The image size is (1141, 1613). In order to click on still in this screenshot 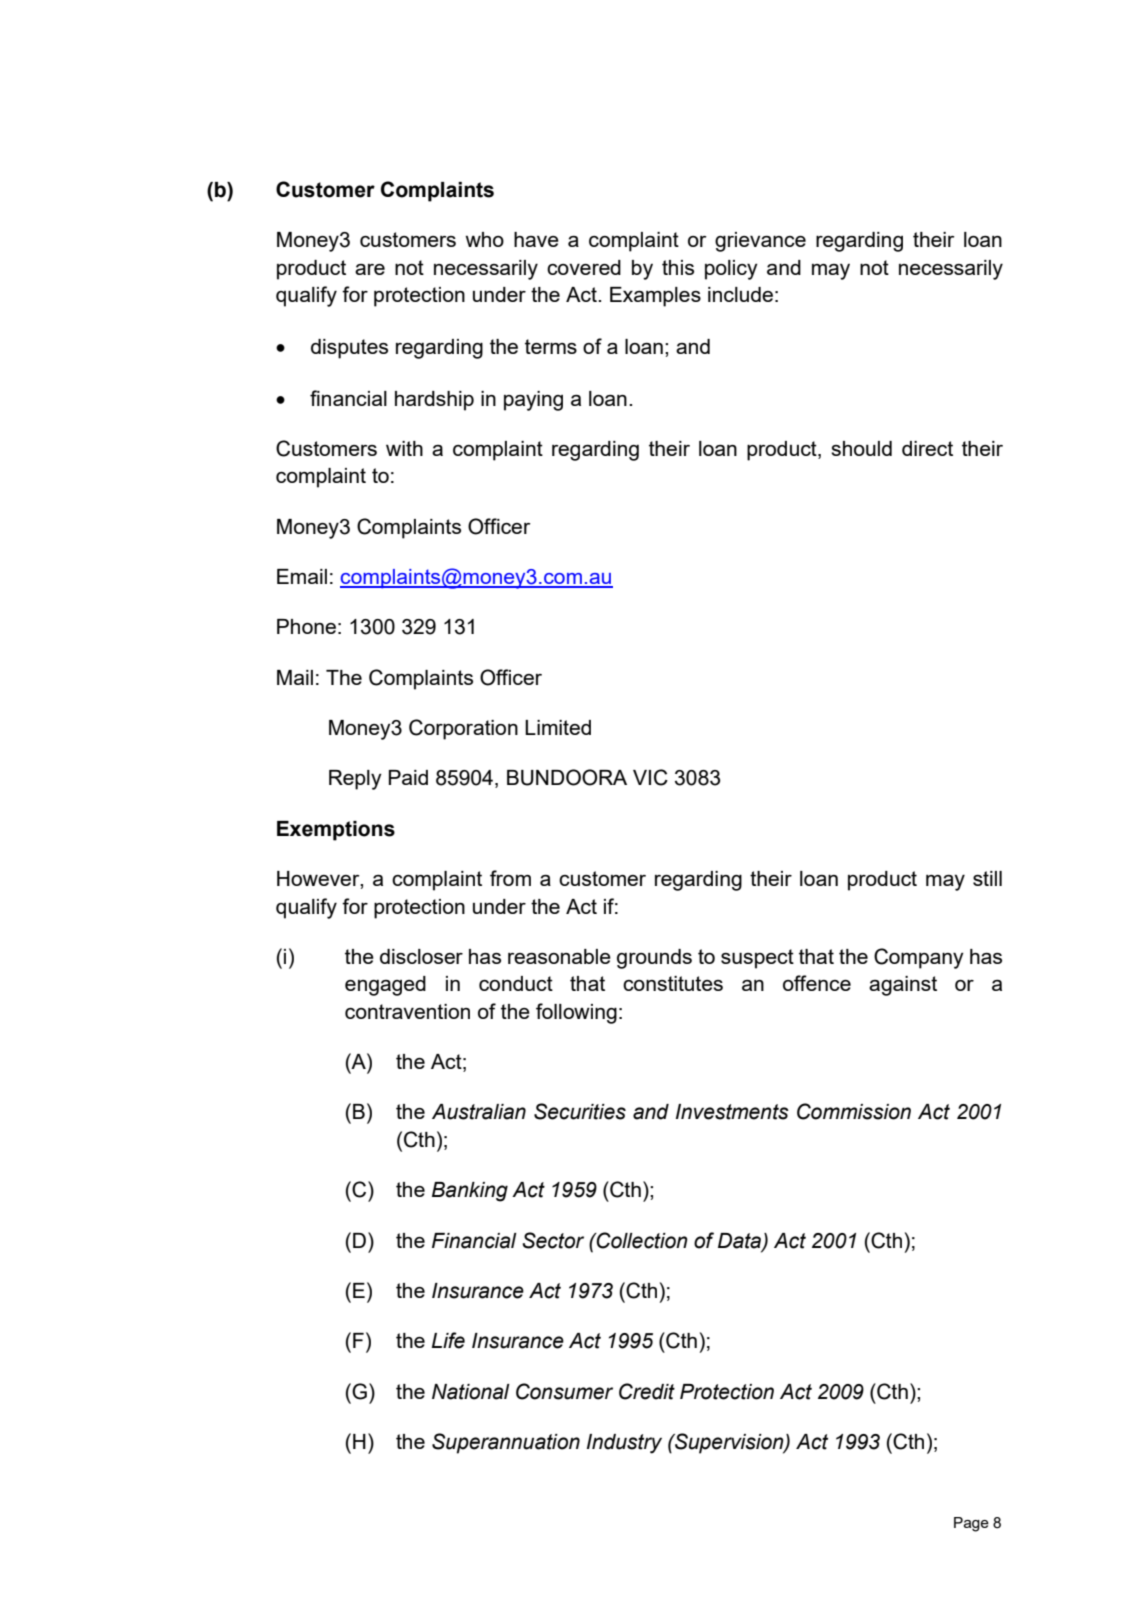, I will do `click(987, 878)`.
